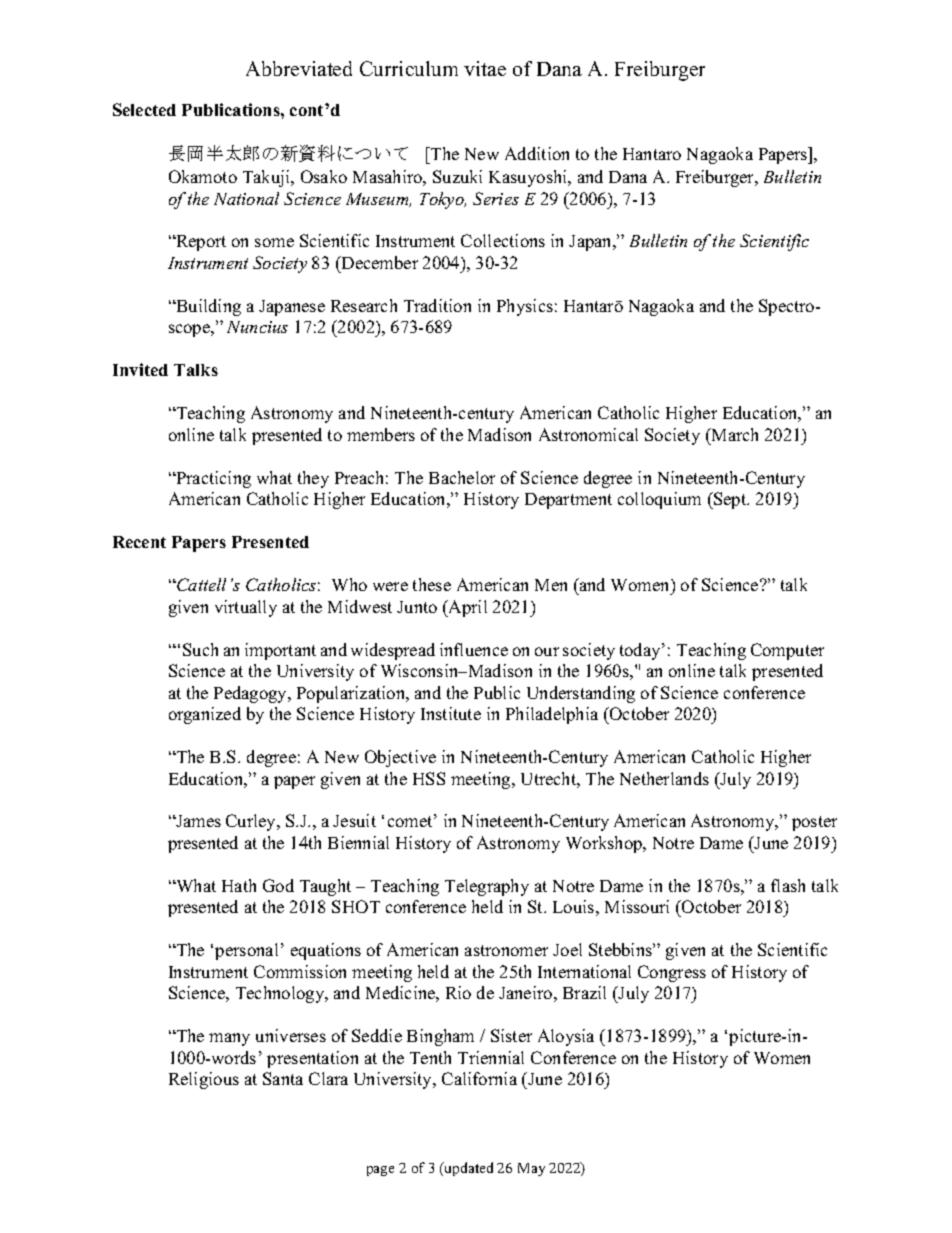 Image resolution: width=952 pixels, height=1233 pixels. I want to click on Tradition, so click(437, 305).
